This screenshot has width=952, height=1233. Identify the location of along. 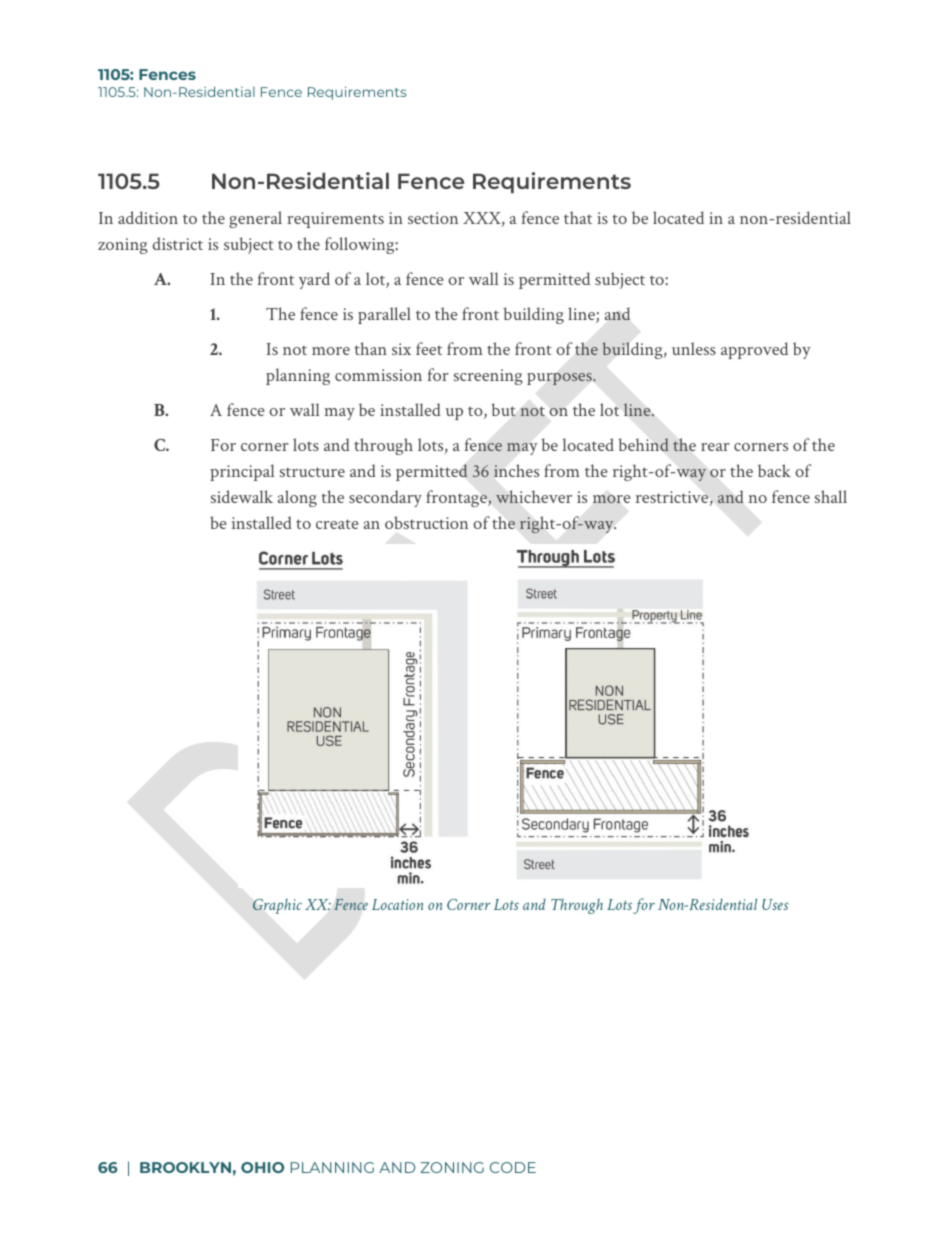
(297, 498).
